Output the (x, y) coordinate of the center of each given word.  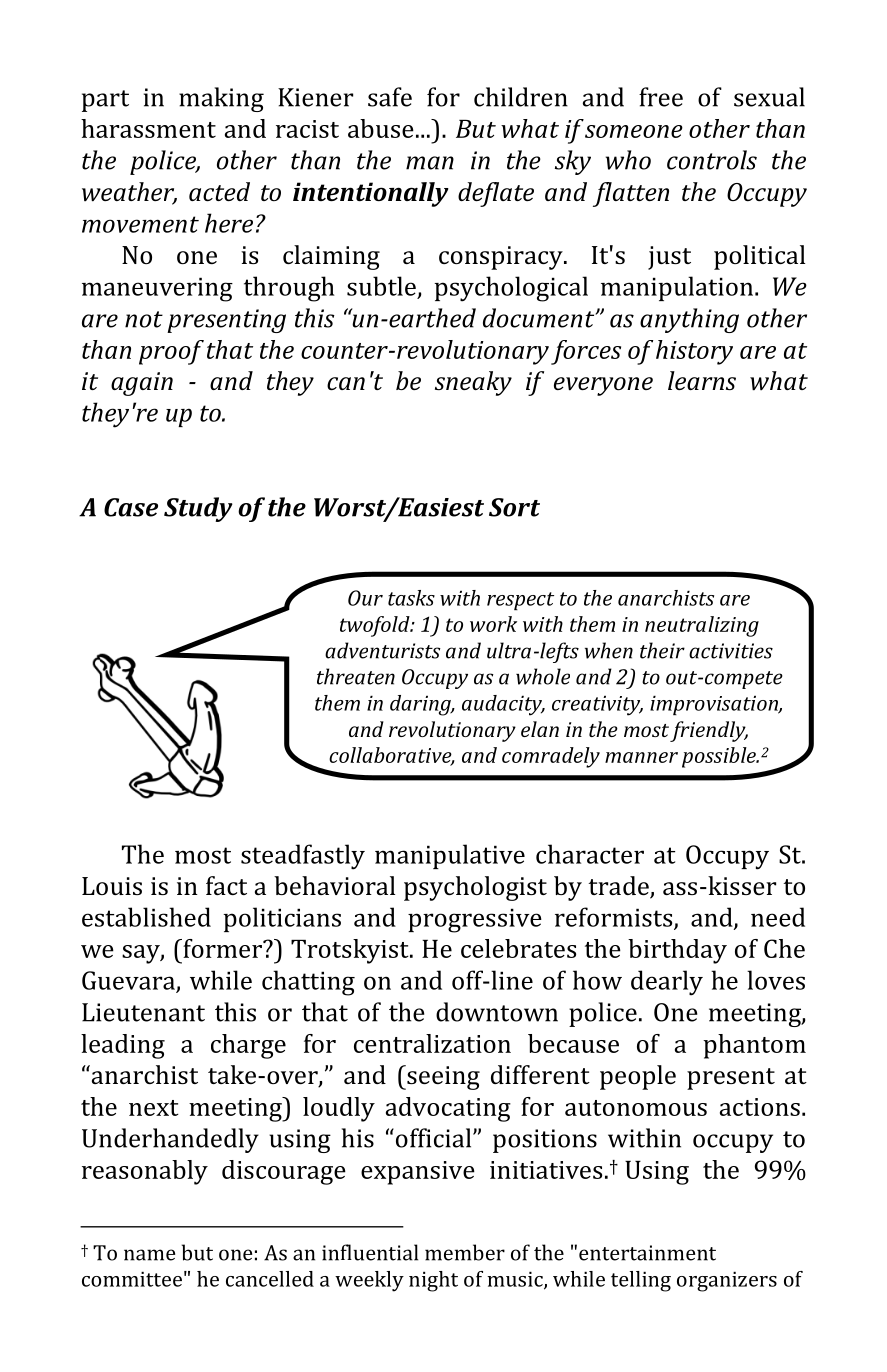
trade (620, 887)
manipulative (450, 856)
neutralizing (702, 626)
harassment (148, 128)
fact (226, 885)
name (149, 1255)
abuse (381, 128)
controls (712, 160)
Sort (514, 507)
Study (198, 509)
